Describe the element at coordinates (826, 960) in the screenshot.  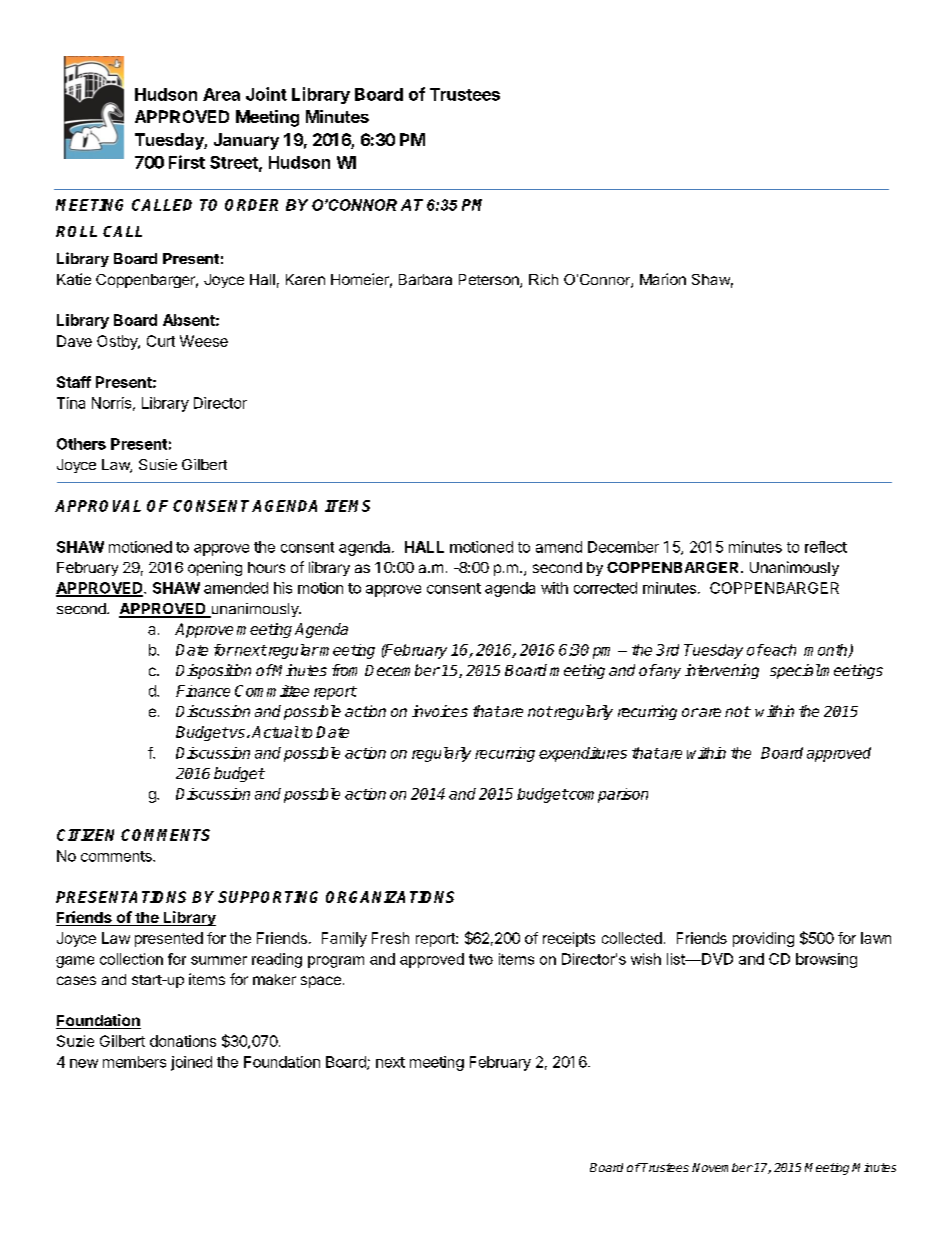
I see `browsing` at that location.
